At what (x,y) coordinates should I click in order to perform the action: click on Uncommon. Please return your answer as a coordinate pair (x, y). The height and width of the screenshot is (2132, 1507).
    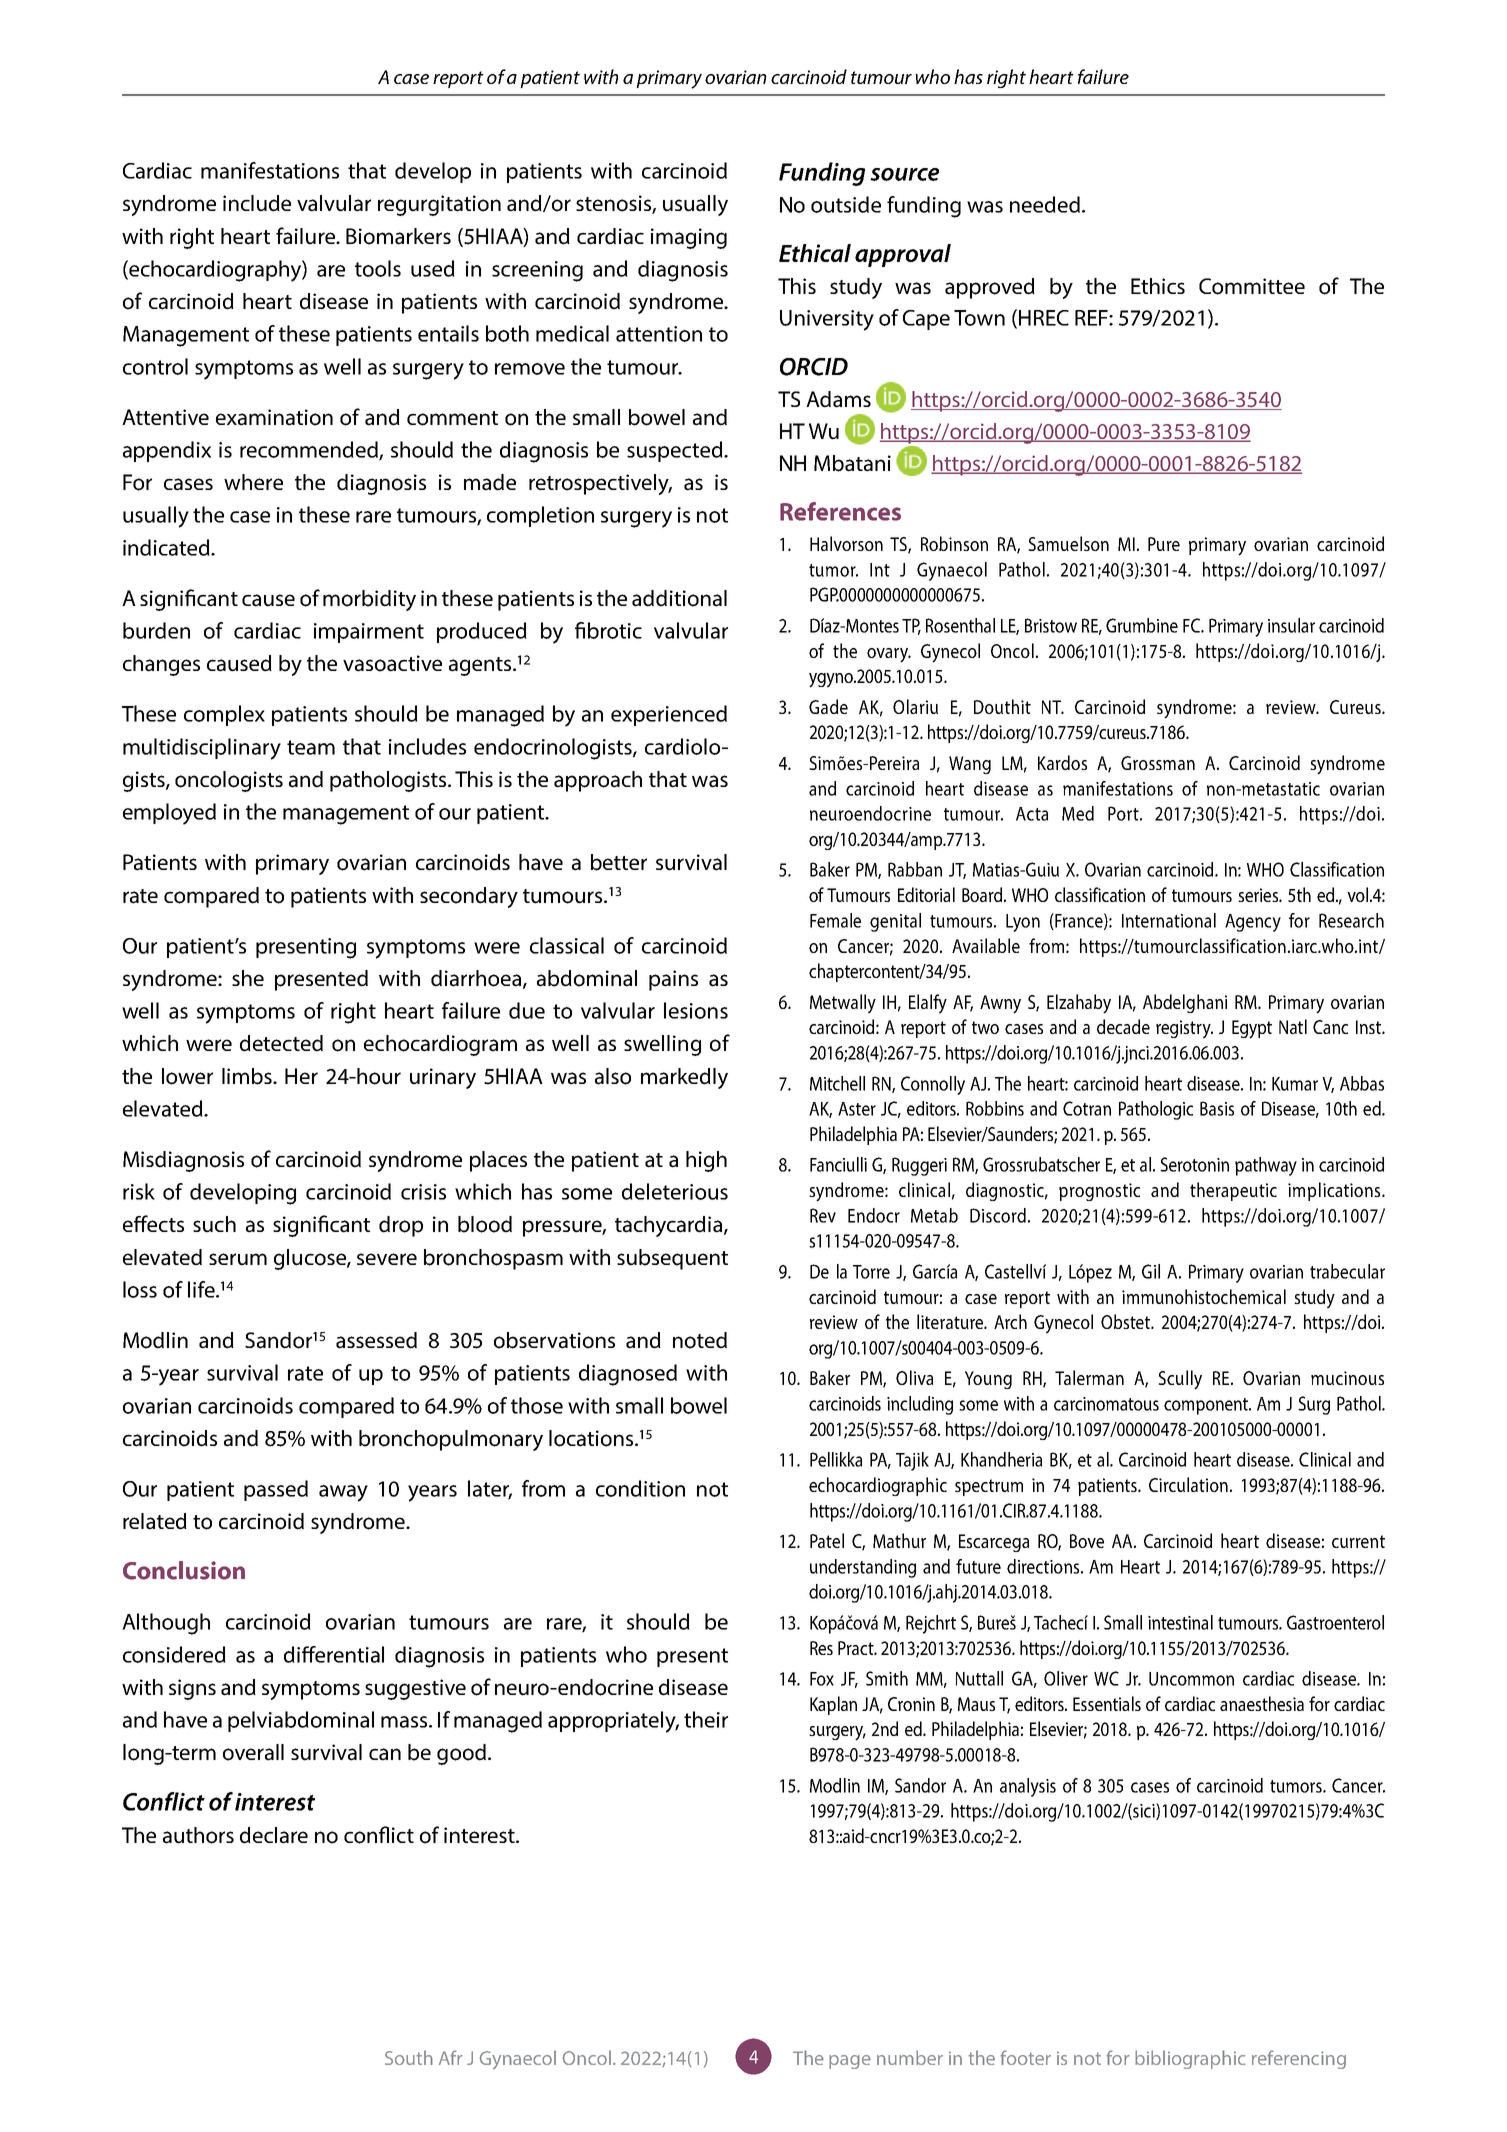
    Looking at the image, I should click on (1191, 1679).
